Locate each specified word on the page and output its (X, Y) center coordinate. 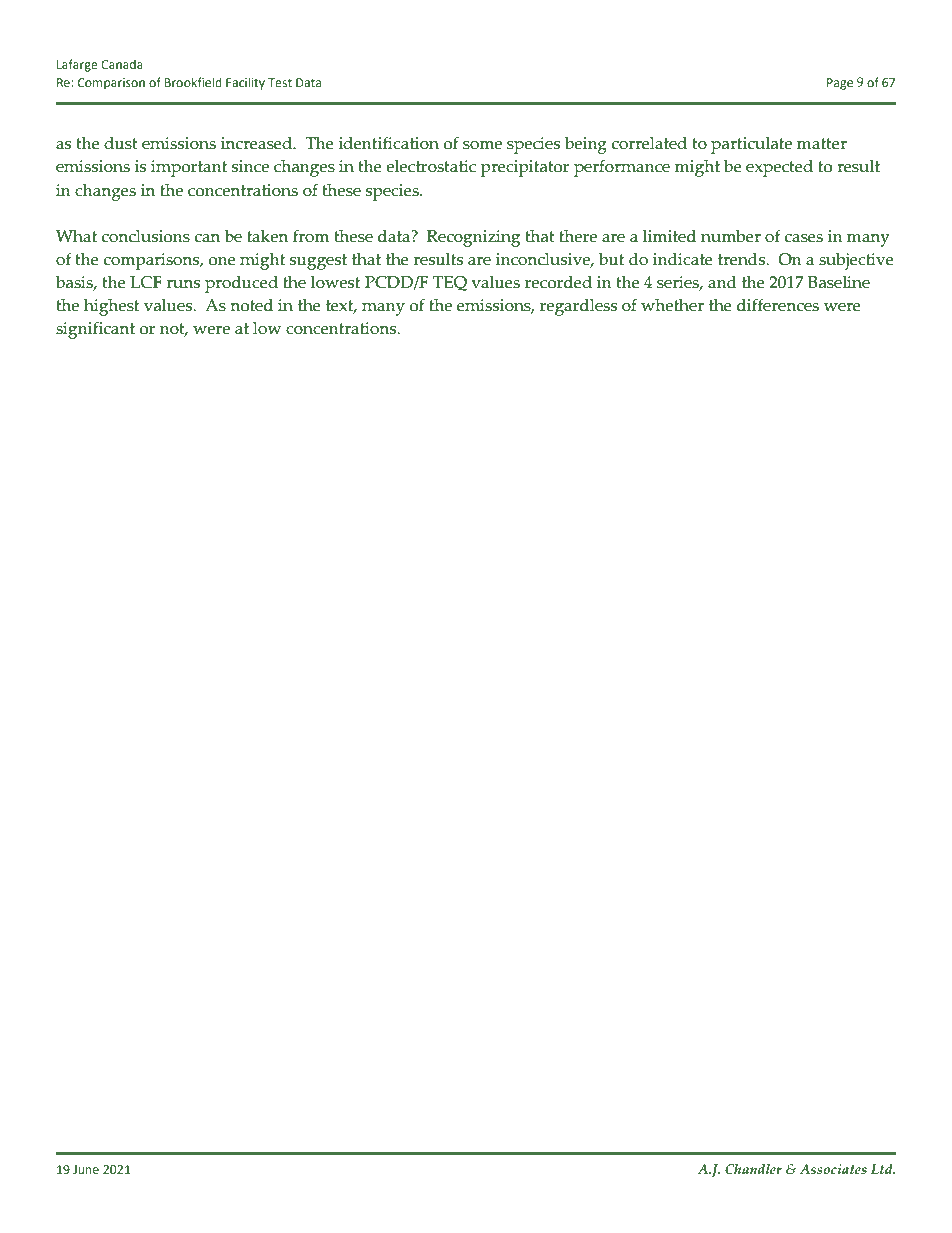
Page (840, 84)
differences (778, 305)
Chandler (753, 1169)
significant (95, 330)
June (86, 1169)
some (482, 145)
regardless (578, 307)
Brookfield (193, 82)
